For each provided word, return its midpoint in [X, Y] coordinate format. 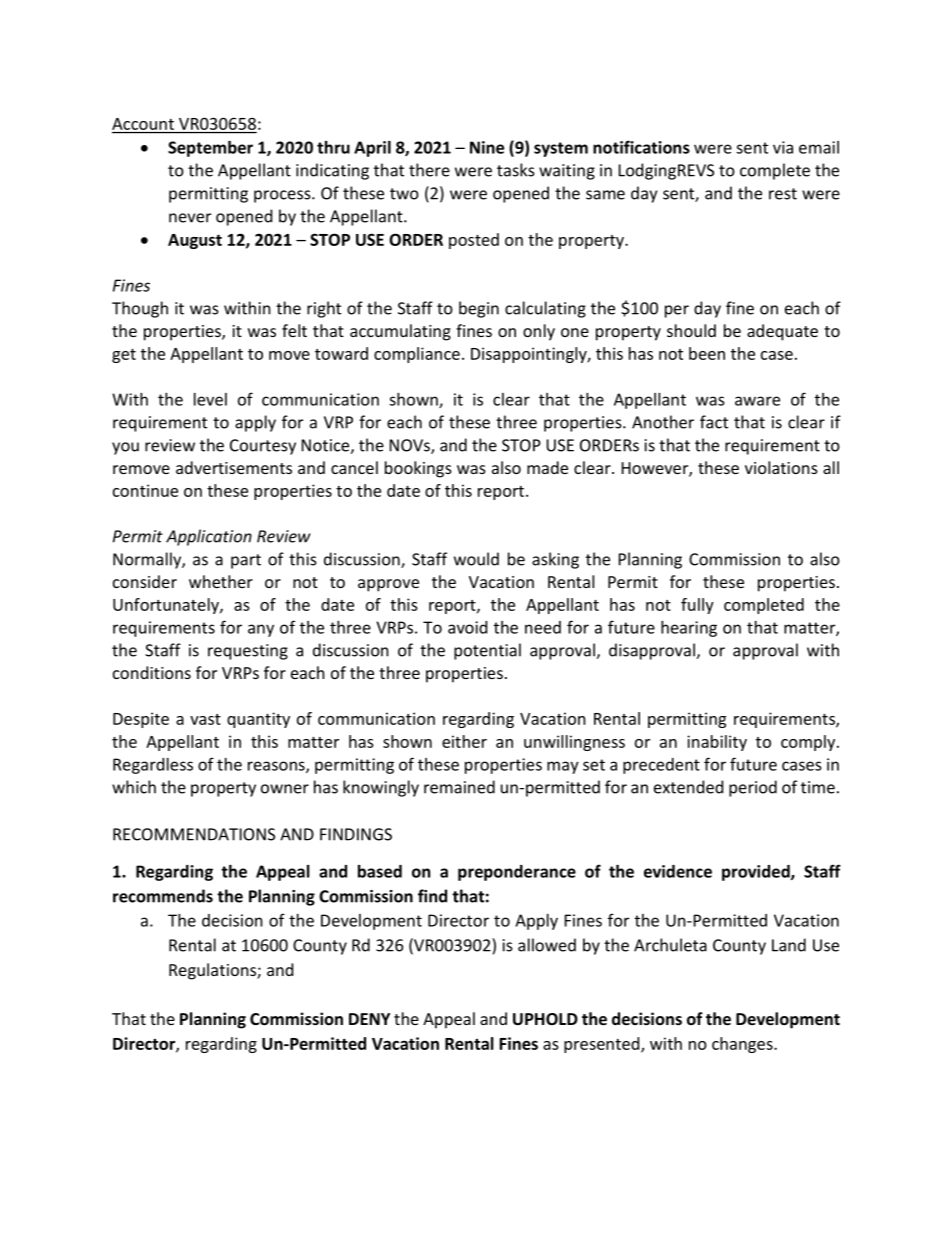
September [210, 149]
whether [221, 581]
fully [697, 606]
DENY [369, 1019]
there [429, 170]
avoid [467, 627]
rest [783, 194]
